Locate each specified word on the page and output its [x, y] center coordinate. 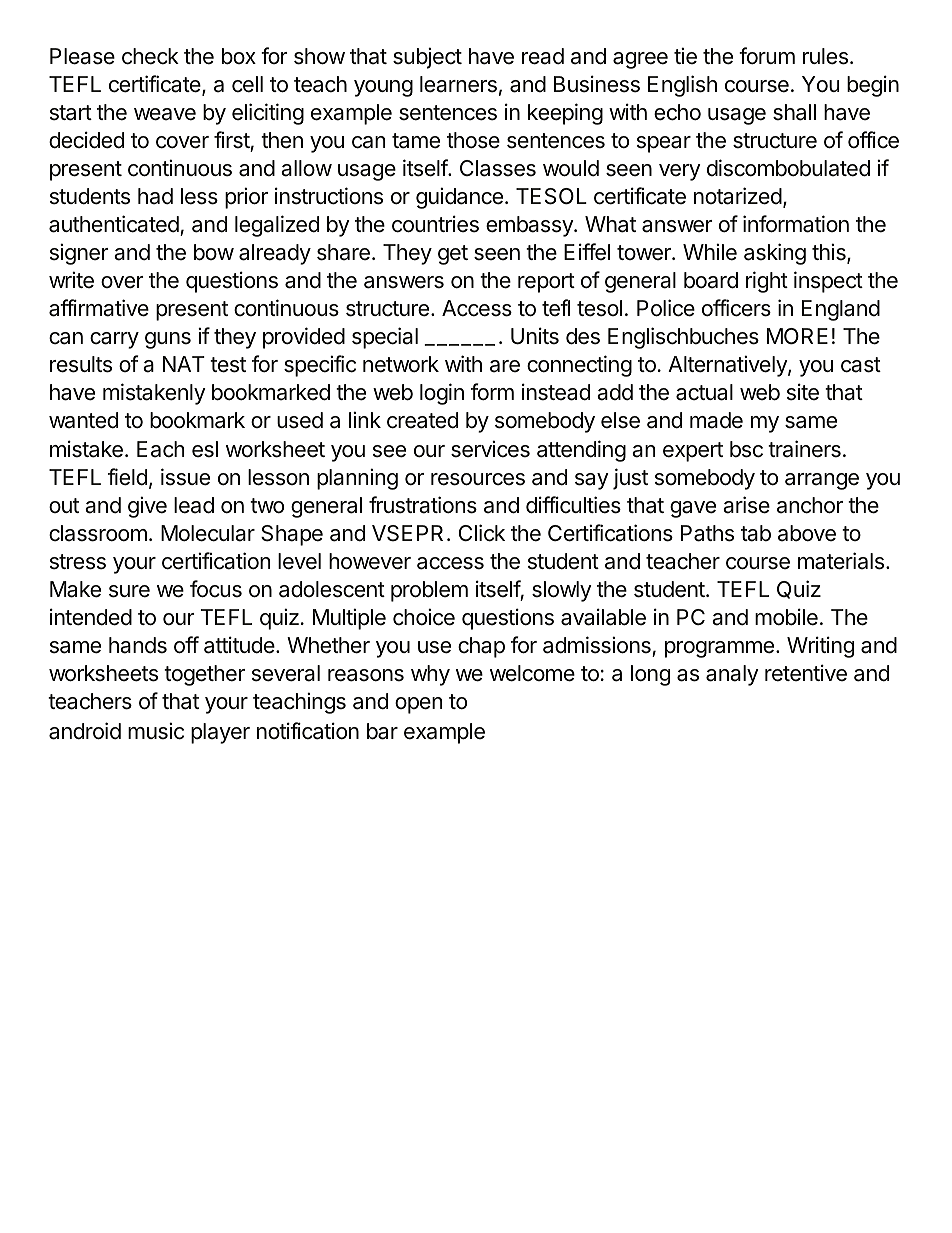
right [767, 282]
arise [746, 505]
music [156, 731]
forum [767, 56]
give [147, 507]
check [150, 56]
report [546, 283]
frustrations [423, 505]
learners [458, 84]
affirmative [99, 308]
